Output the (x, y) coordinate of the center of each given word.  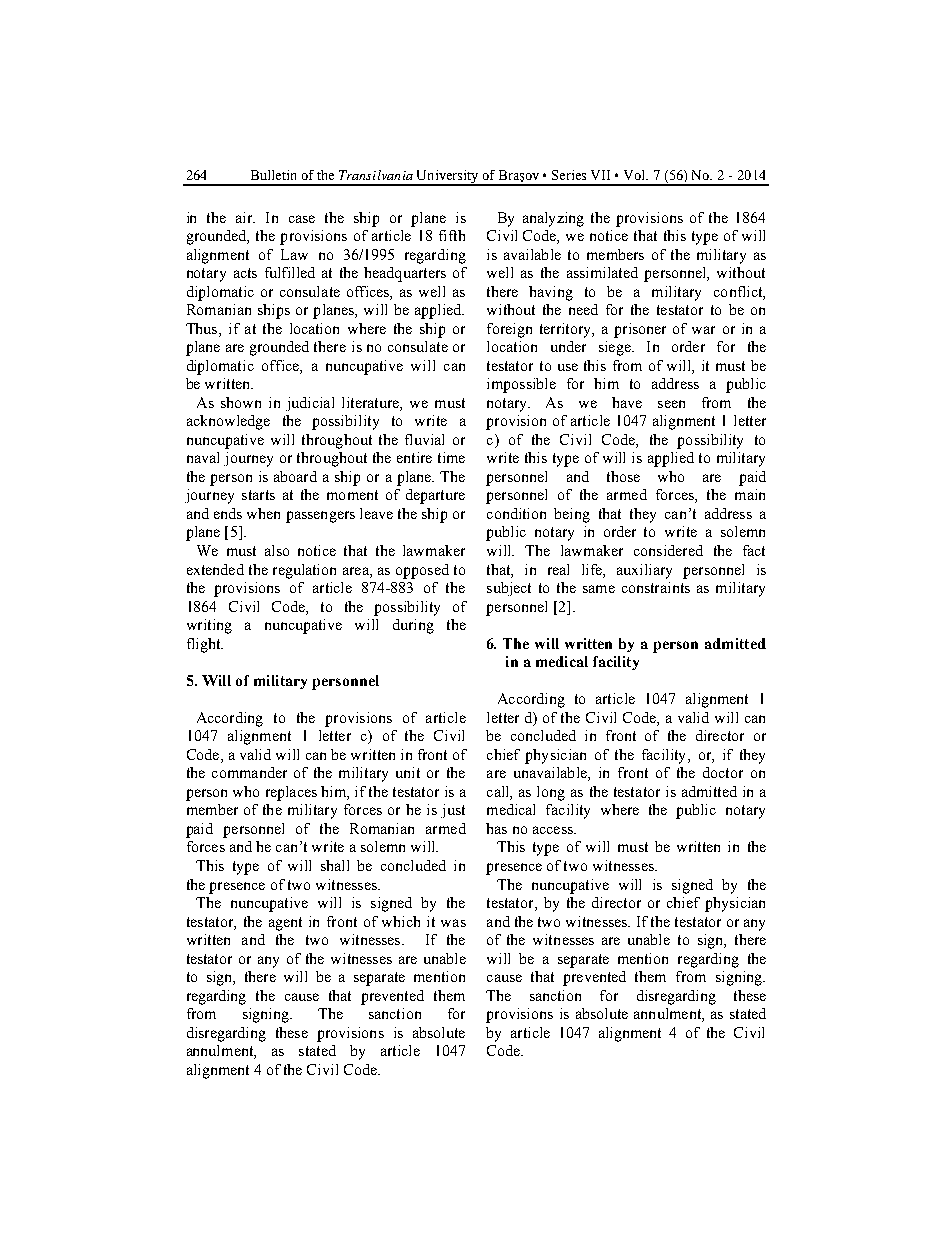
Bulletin (273, 175)
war (703, 330)
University (447, 177)
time (451, 457)
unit (408, 772)
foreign (509, 330)
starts (258, 495)
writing (209, 626)
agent (285, 924)
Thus (203, 328)
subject (509, 589)
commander (249, 772)
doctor (723, 772)
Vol (636, 175)
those (623, 476)
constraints (656, 587)
